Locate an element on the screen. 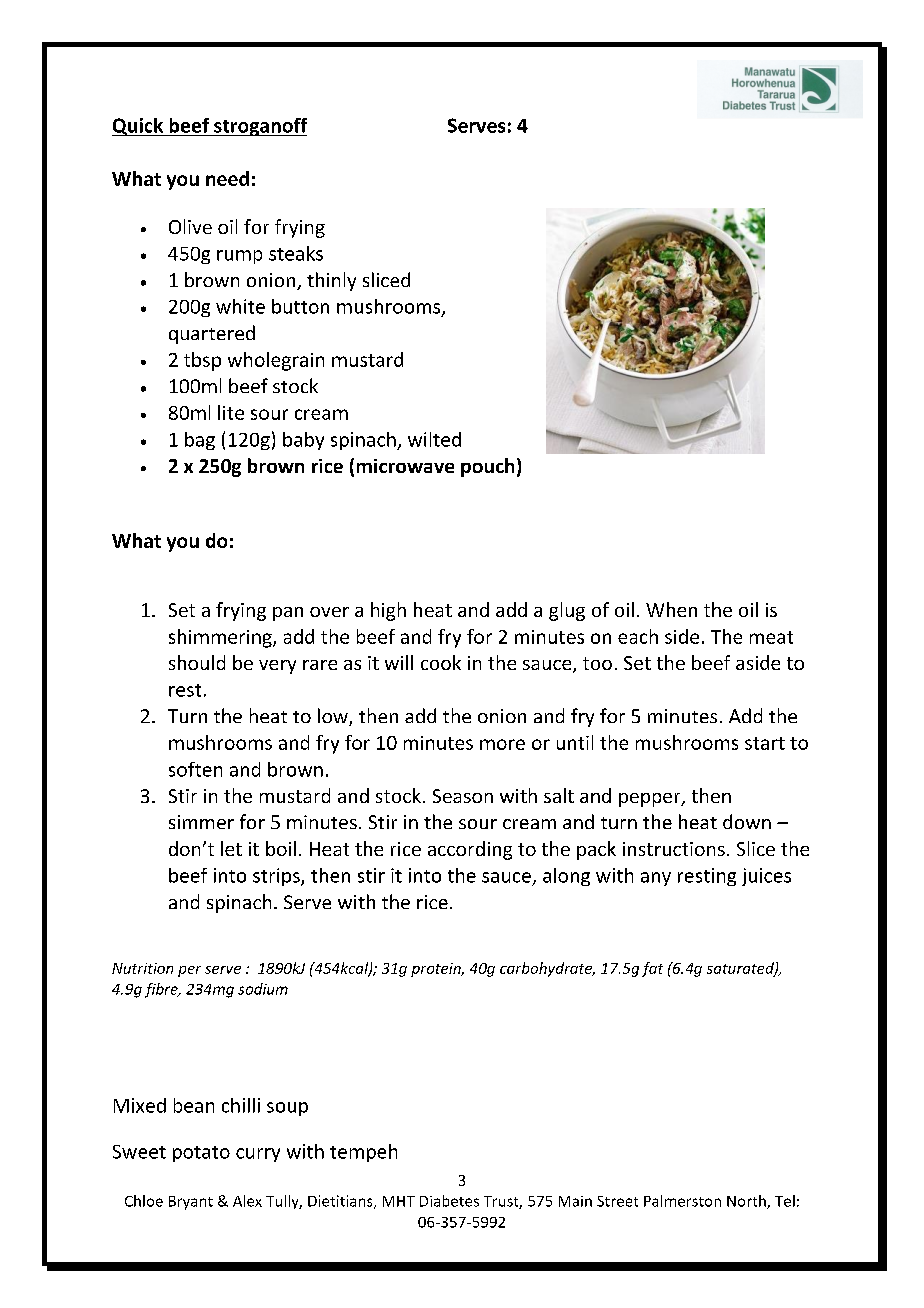  simmer is located at coordinates (201, 822).
